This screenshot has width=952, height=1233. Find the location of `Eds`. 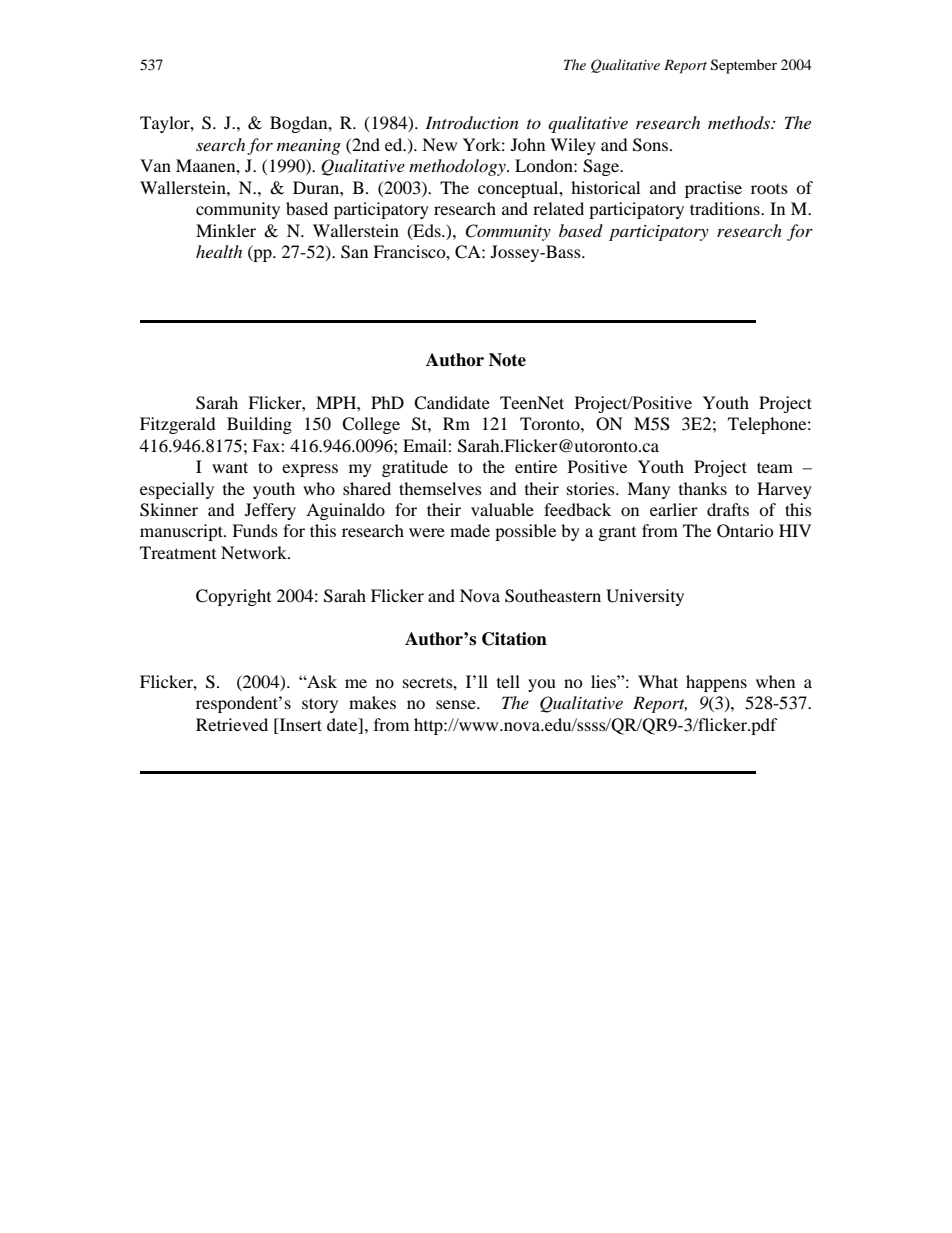

Eds is located at coordinates (427, 231).
